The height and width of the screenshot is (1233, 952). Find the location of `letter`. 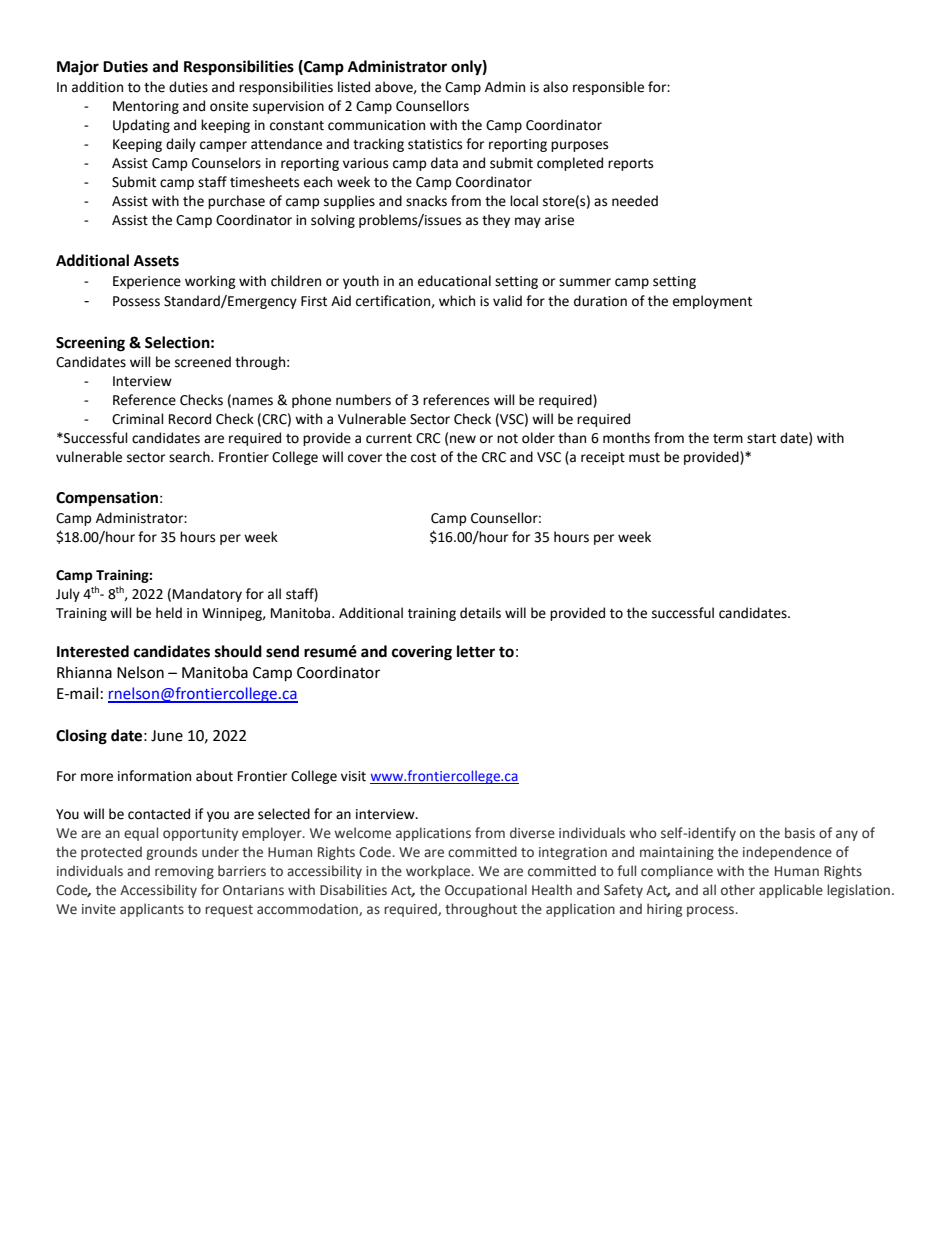

letter is located at coordinates (476, 651).
